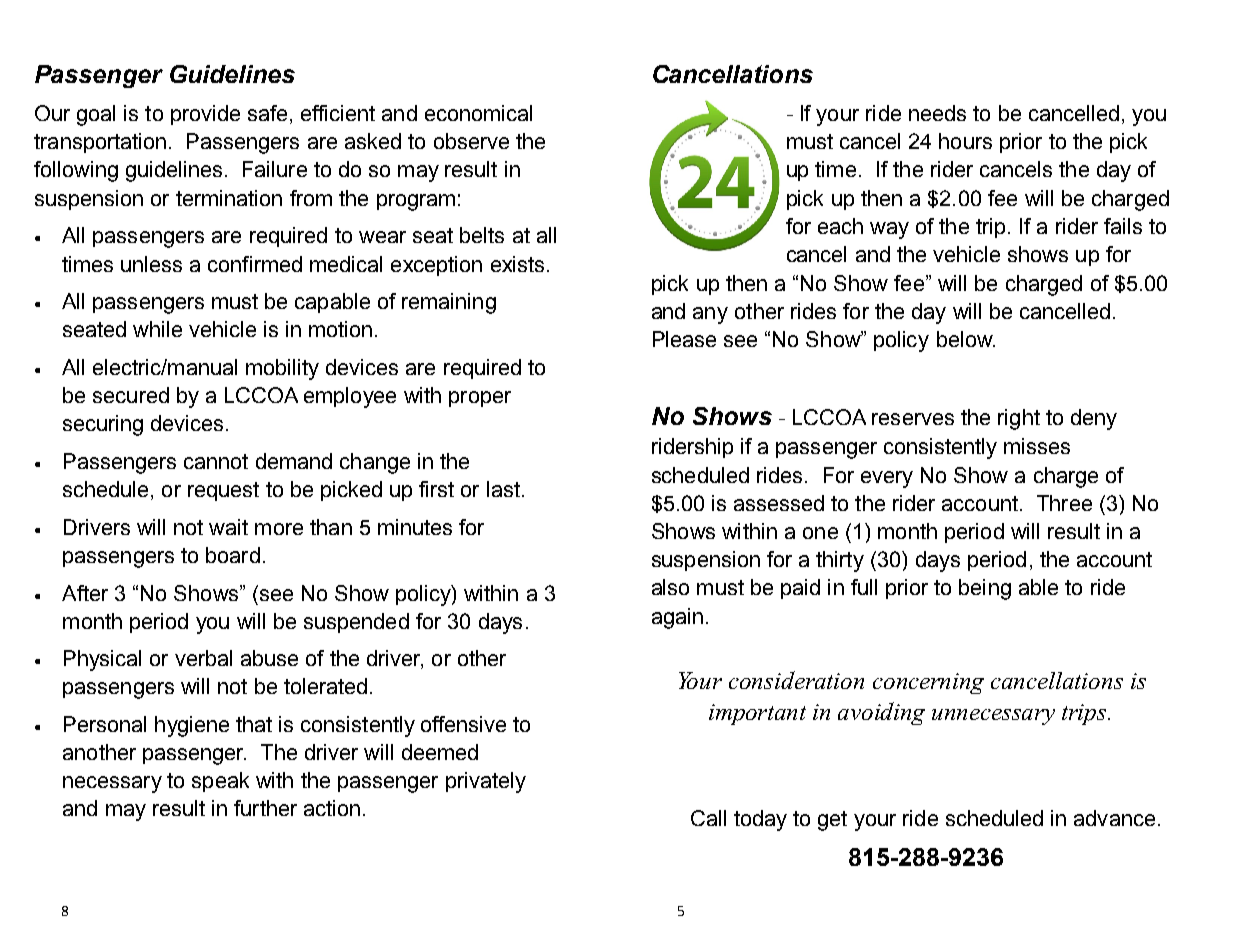 The height and width of the image is (952, 1233). I want to click on observe, so click(471, 141).
